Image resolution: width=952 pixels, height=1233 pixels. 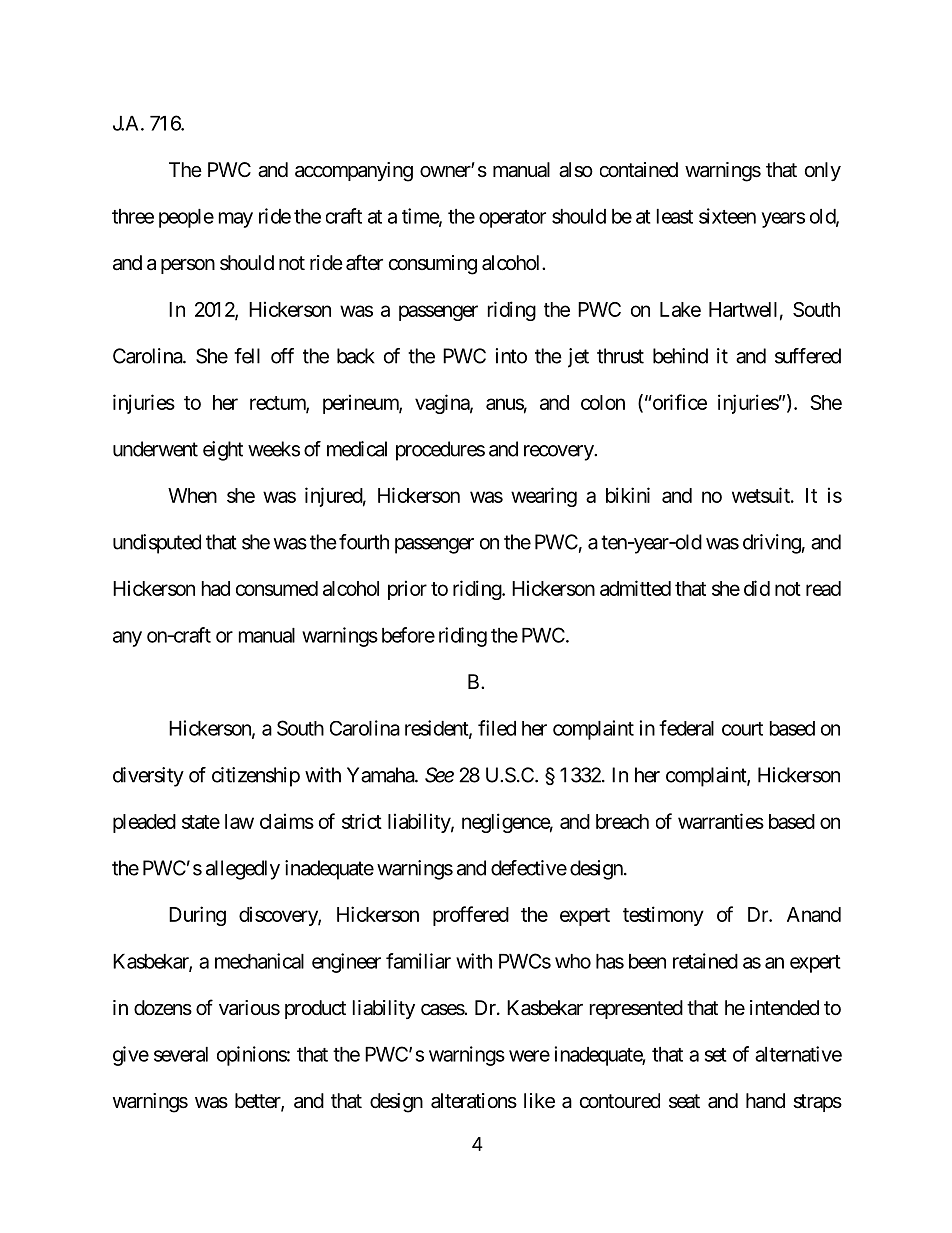 What do you see at coordinates (814, 914) in the screenshot?
I see `Anand` at bounding box center [814, 914].
